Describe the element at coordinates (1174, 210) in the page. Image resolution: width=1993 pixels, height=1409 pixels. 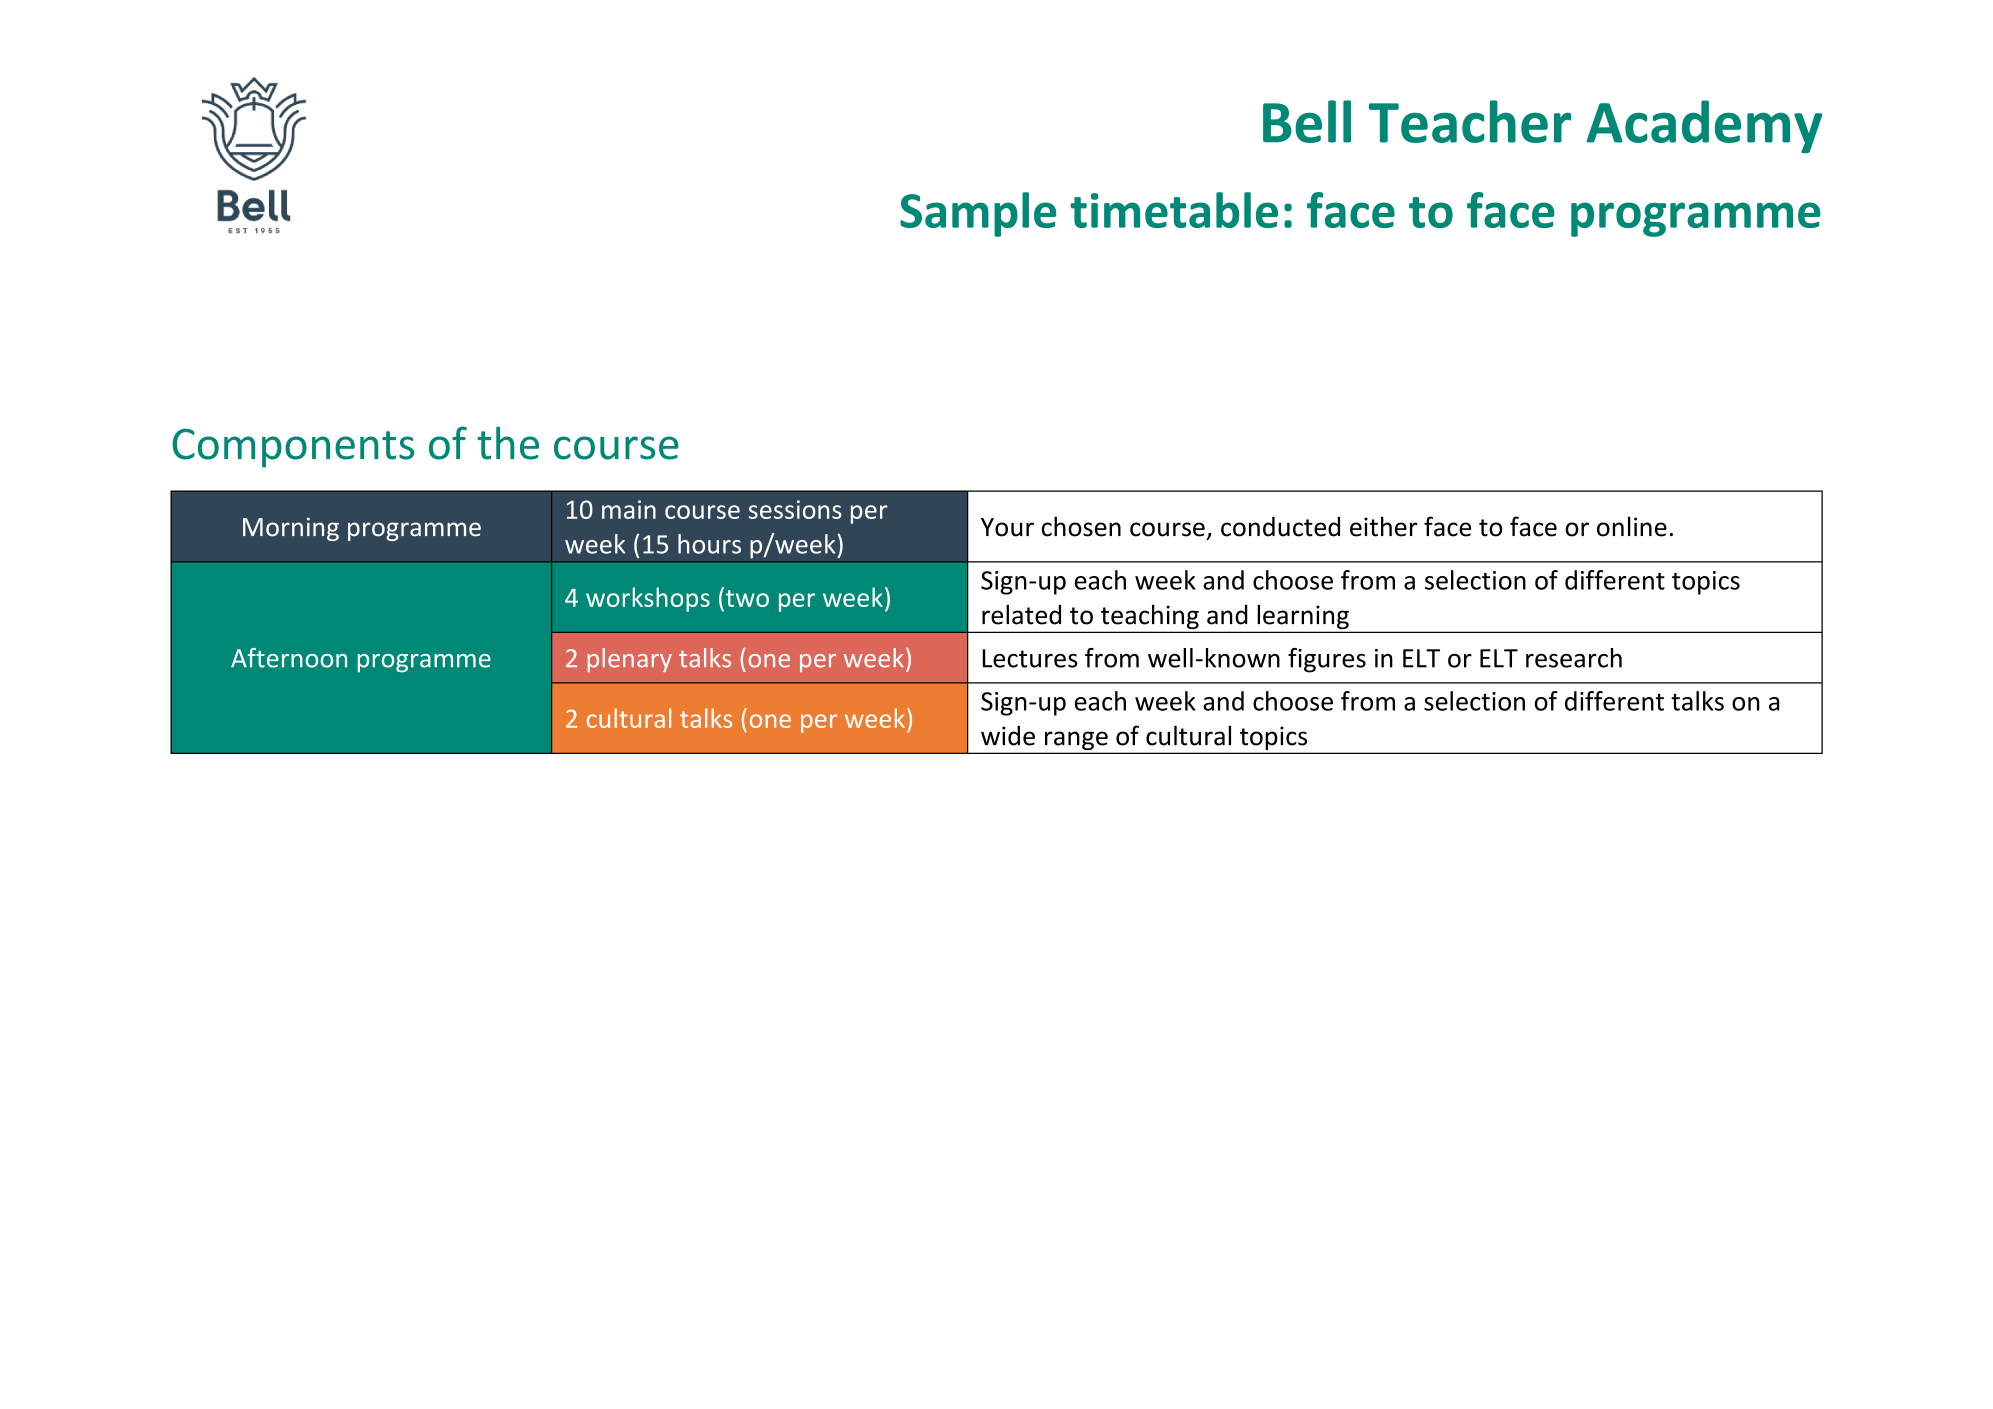
I see `timetable` at that location.
